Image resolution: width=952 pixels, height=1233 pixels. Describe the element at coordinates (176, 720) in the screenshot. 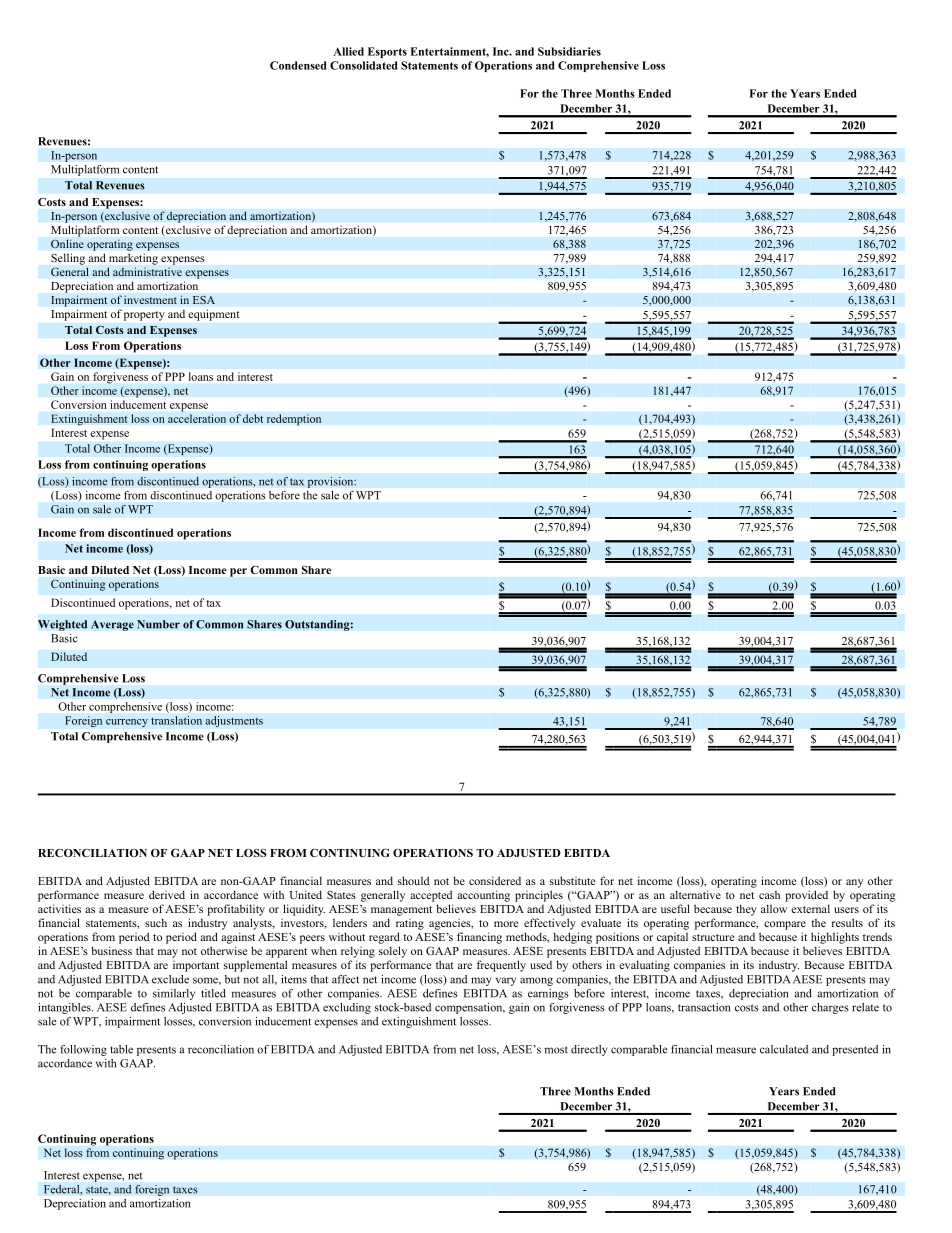

I see `translation` at that location.
